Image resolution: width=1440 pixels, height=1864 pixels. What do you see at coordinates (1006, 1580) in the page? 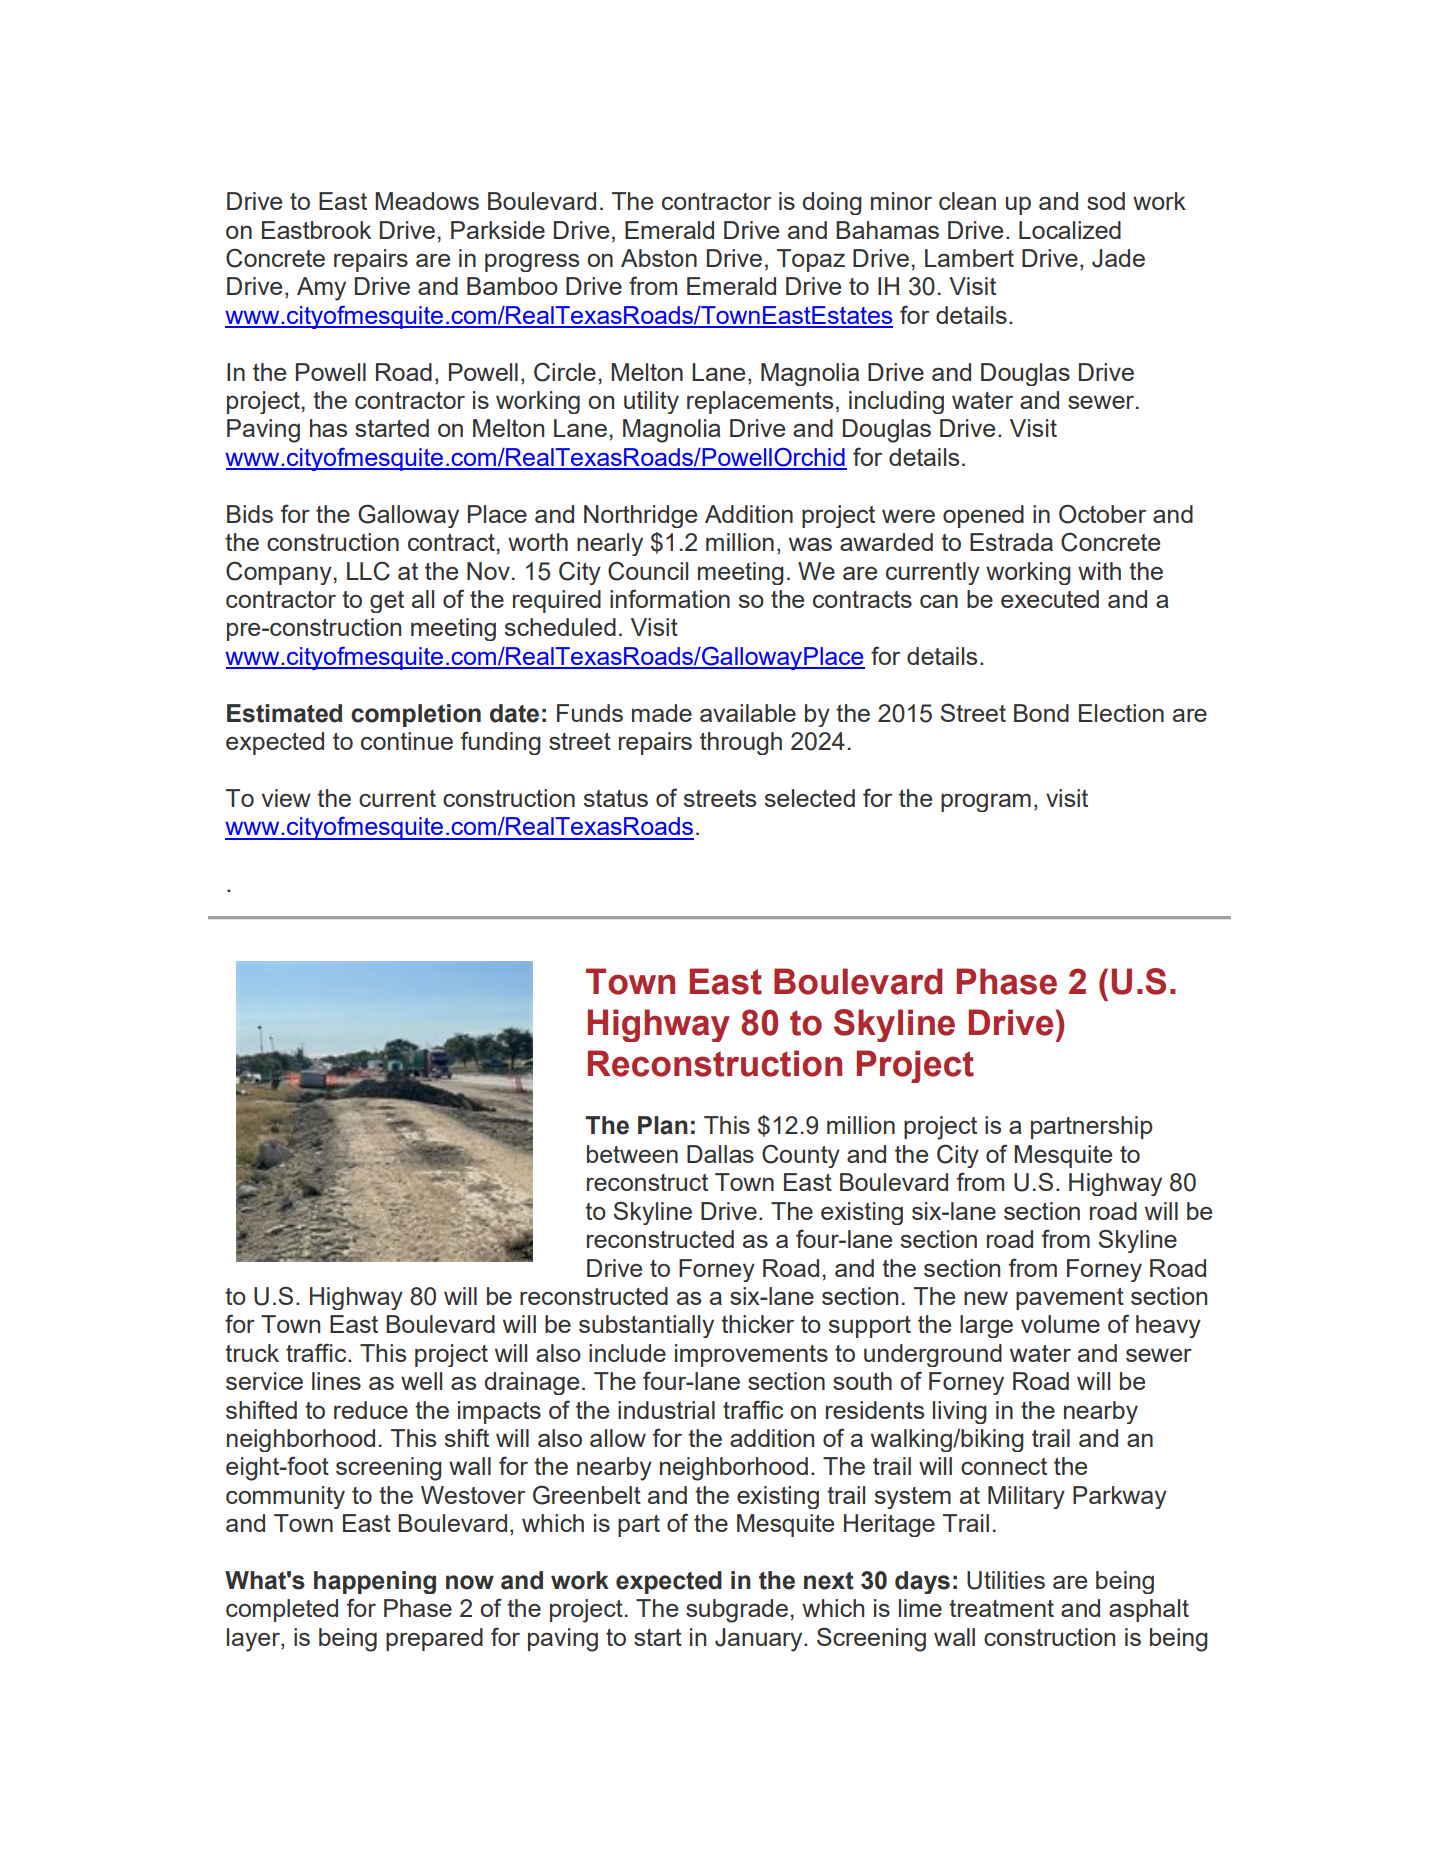
I see `Utilities` at bounding box center [1006, 1580].
